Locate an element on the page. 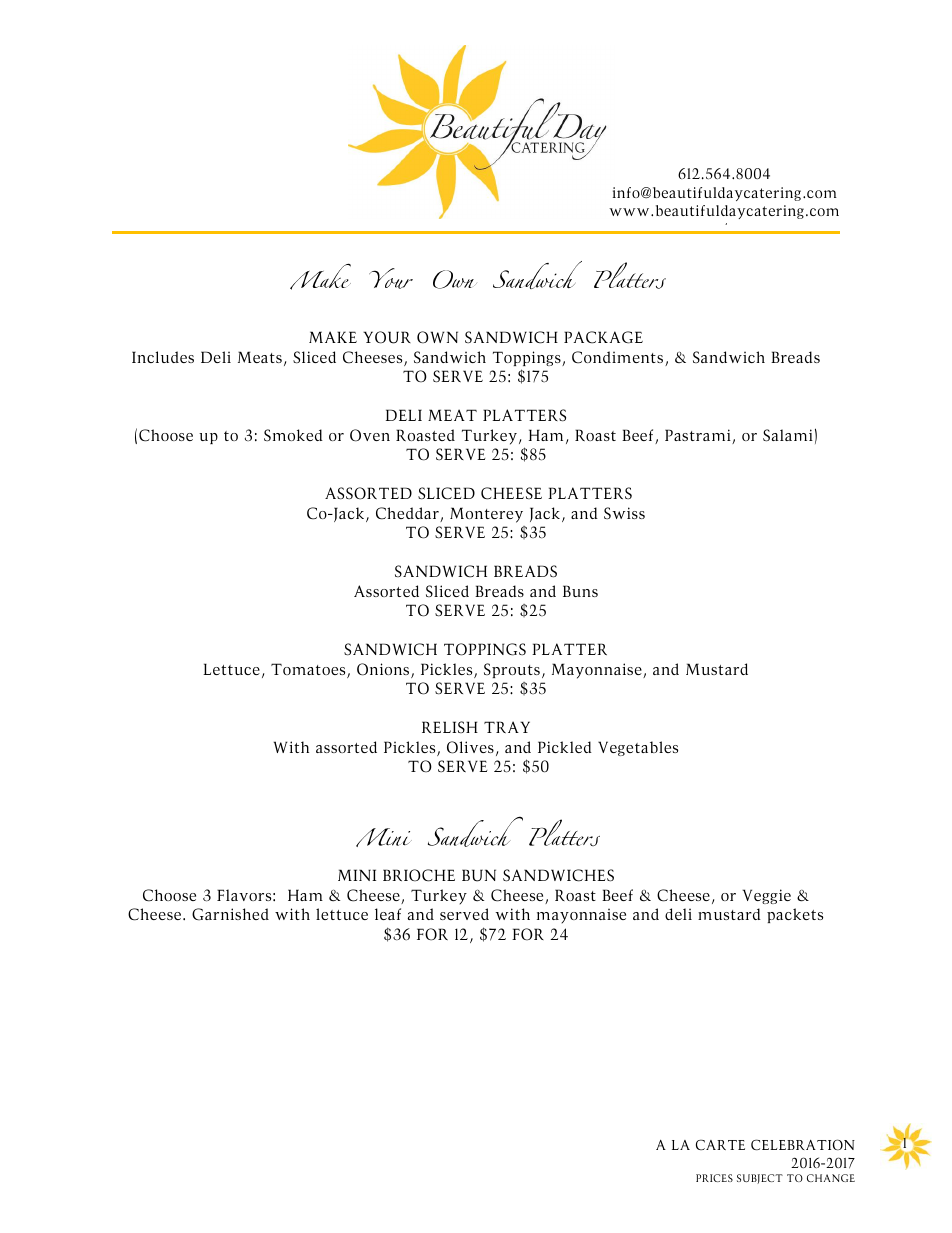  Includes is located at coordinates (163, 357).
